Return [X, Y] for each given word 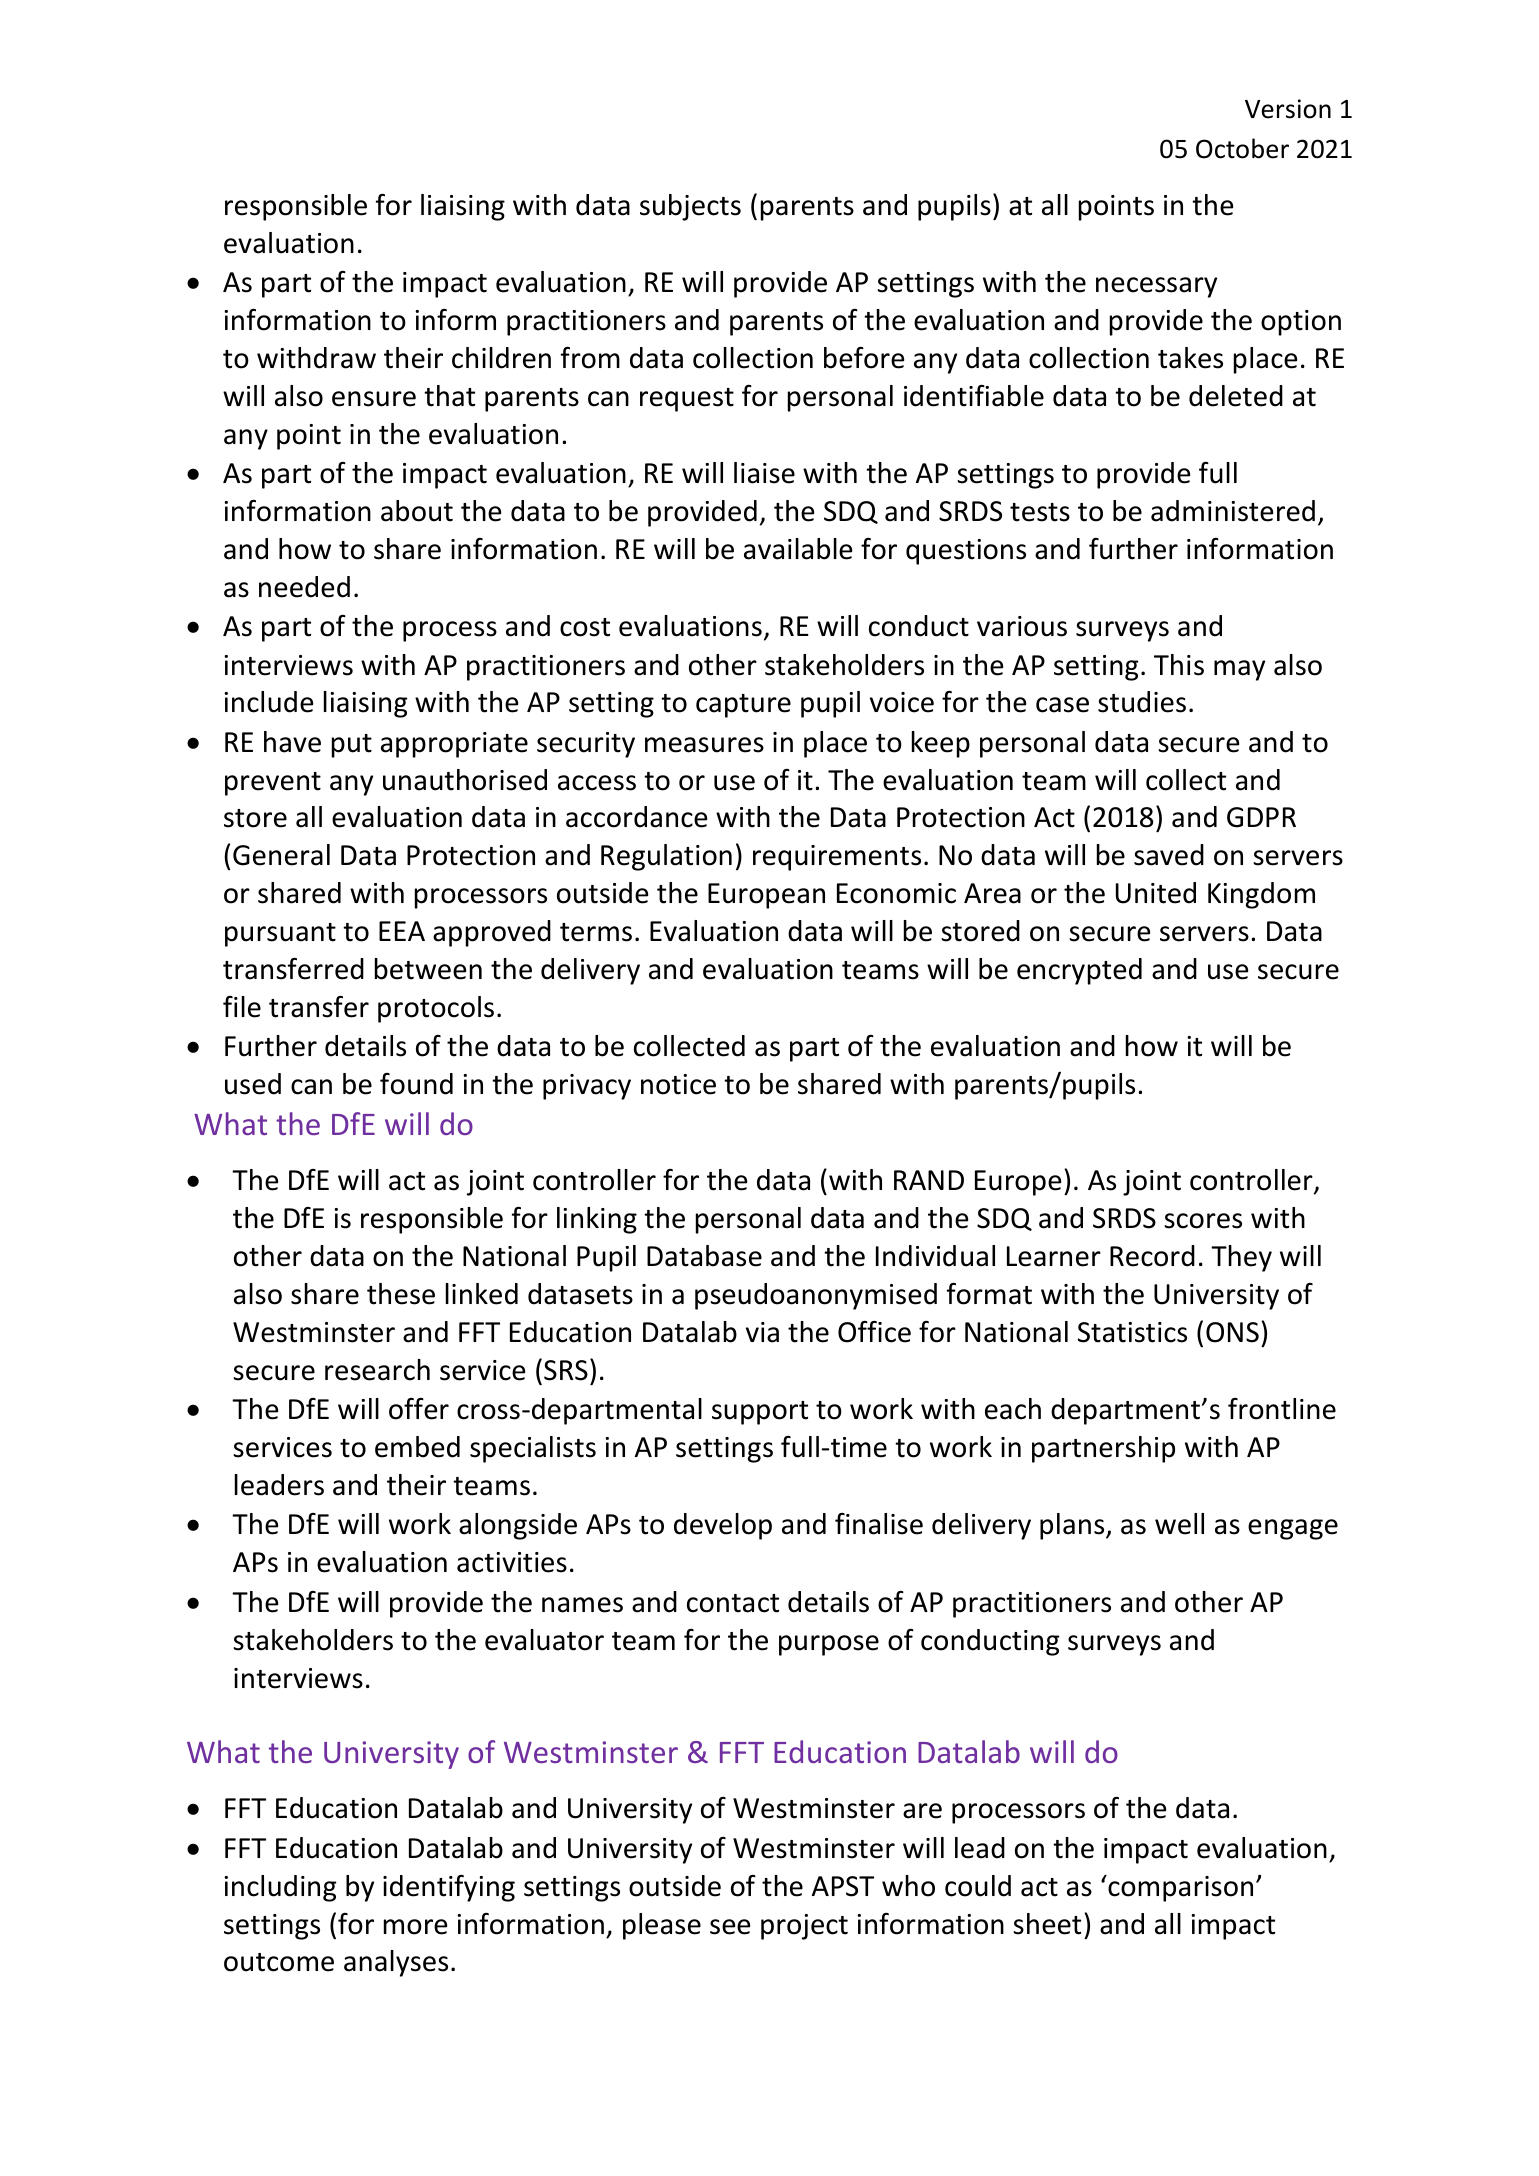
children [501, 358]
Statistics [1132, 1332]
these [401, 1294]
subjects [690, 207]
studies [1142, 702]
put [352, 746]
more [415, 1927]
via [762, 1332]
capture [743, 706]
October [1242, 148]
